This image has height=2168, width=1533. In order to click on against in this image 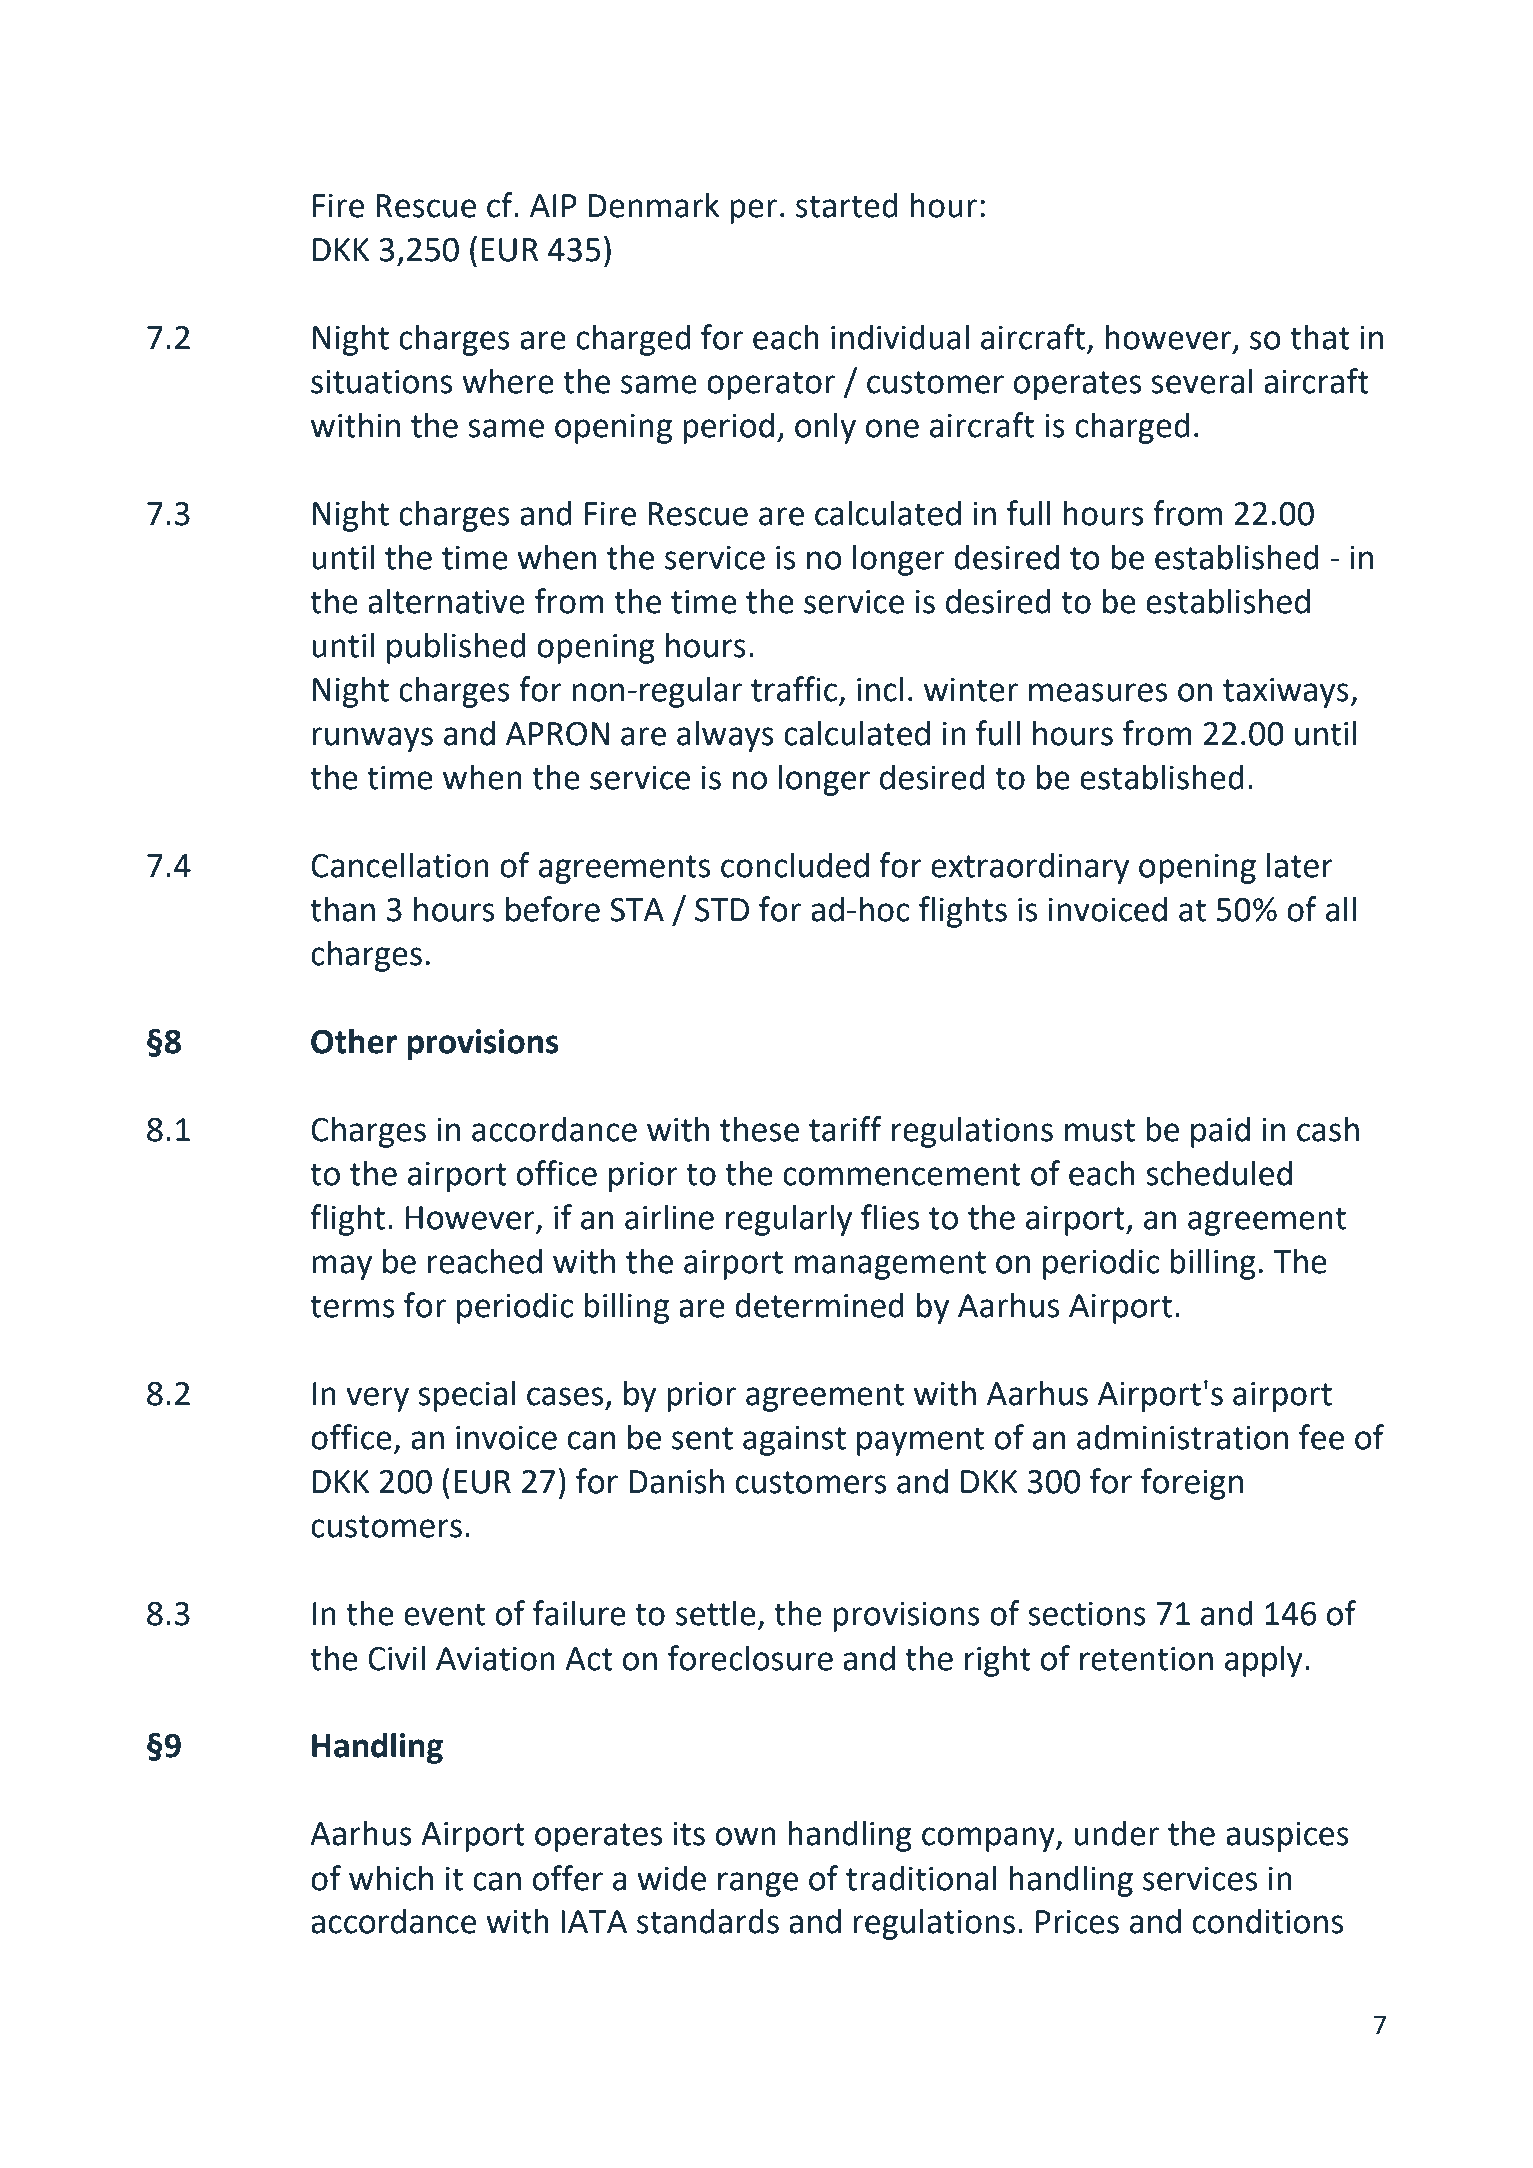, I will do `click(794, 1441)`.
